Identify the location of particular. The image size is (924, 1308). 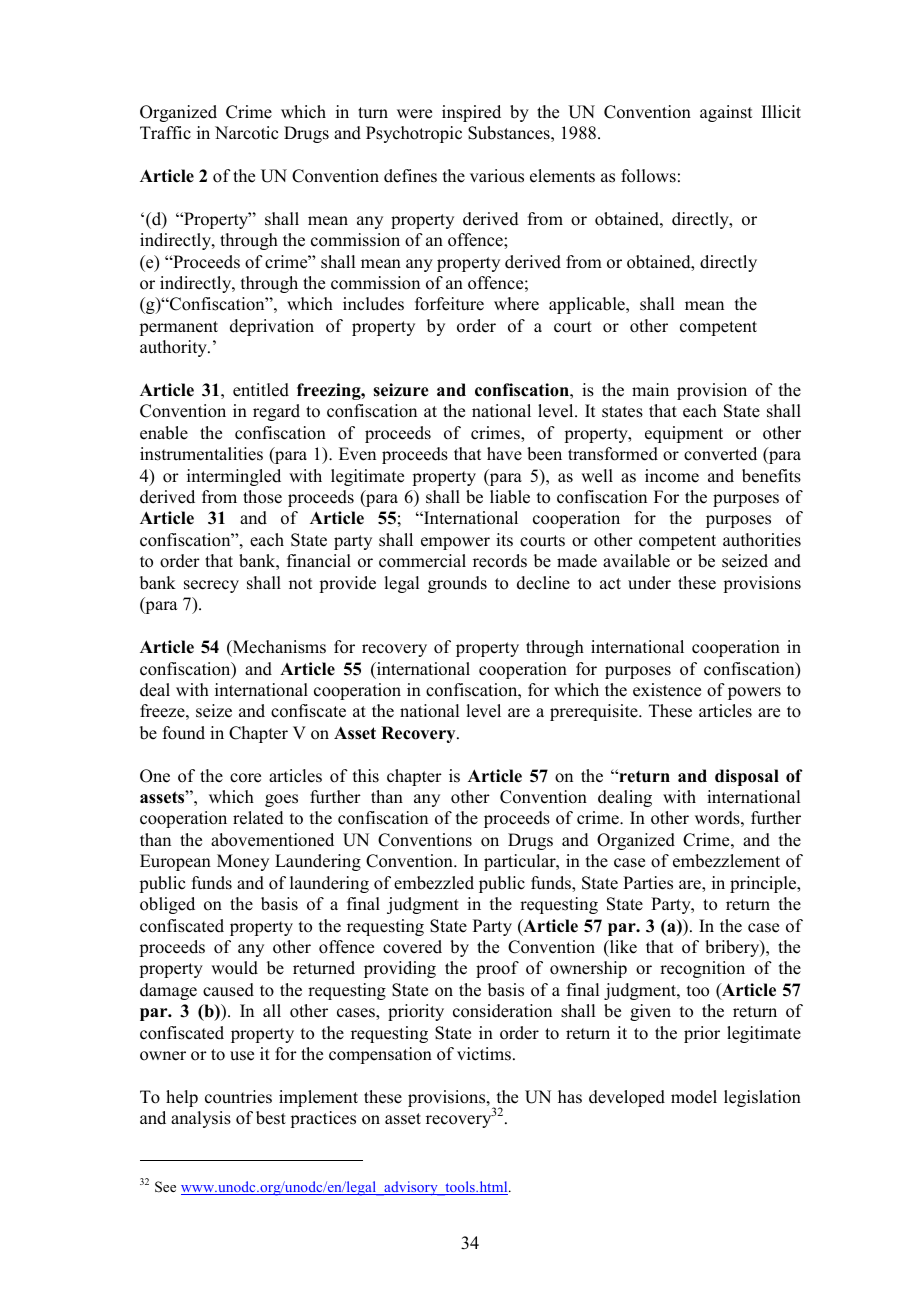
(521, 862).
